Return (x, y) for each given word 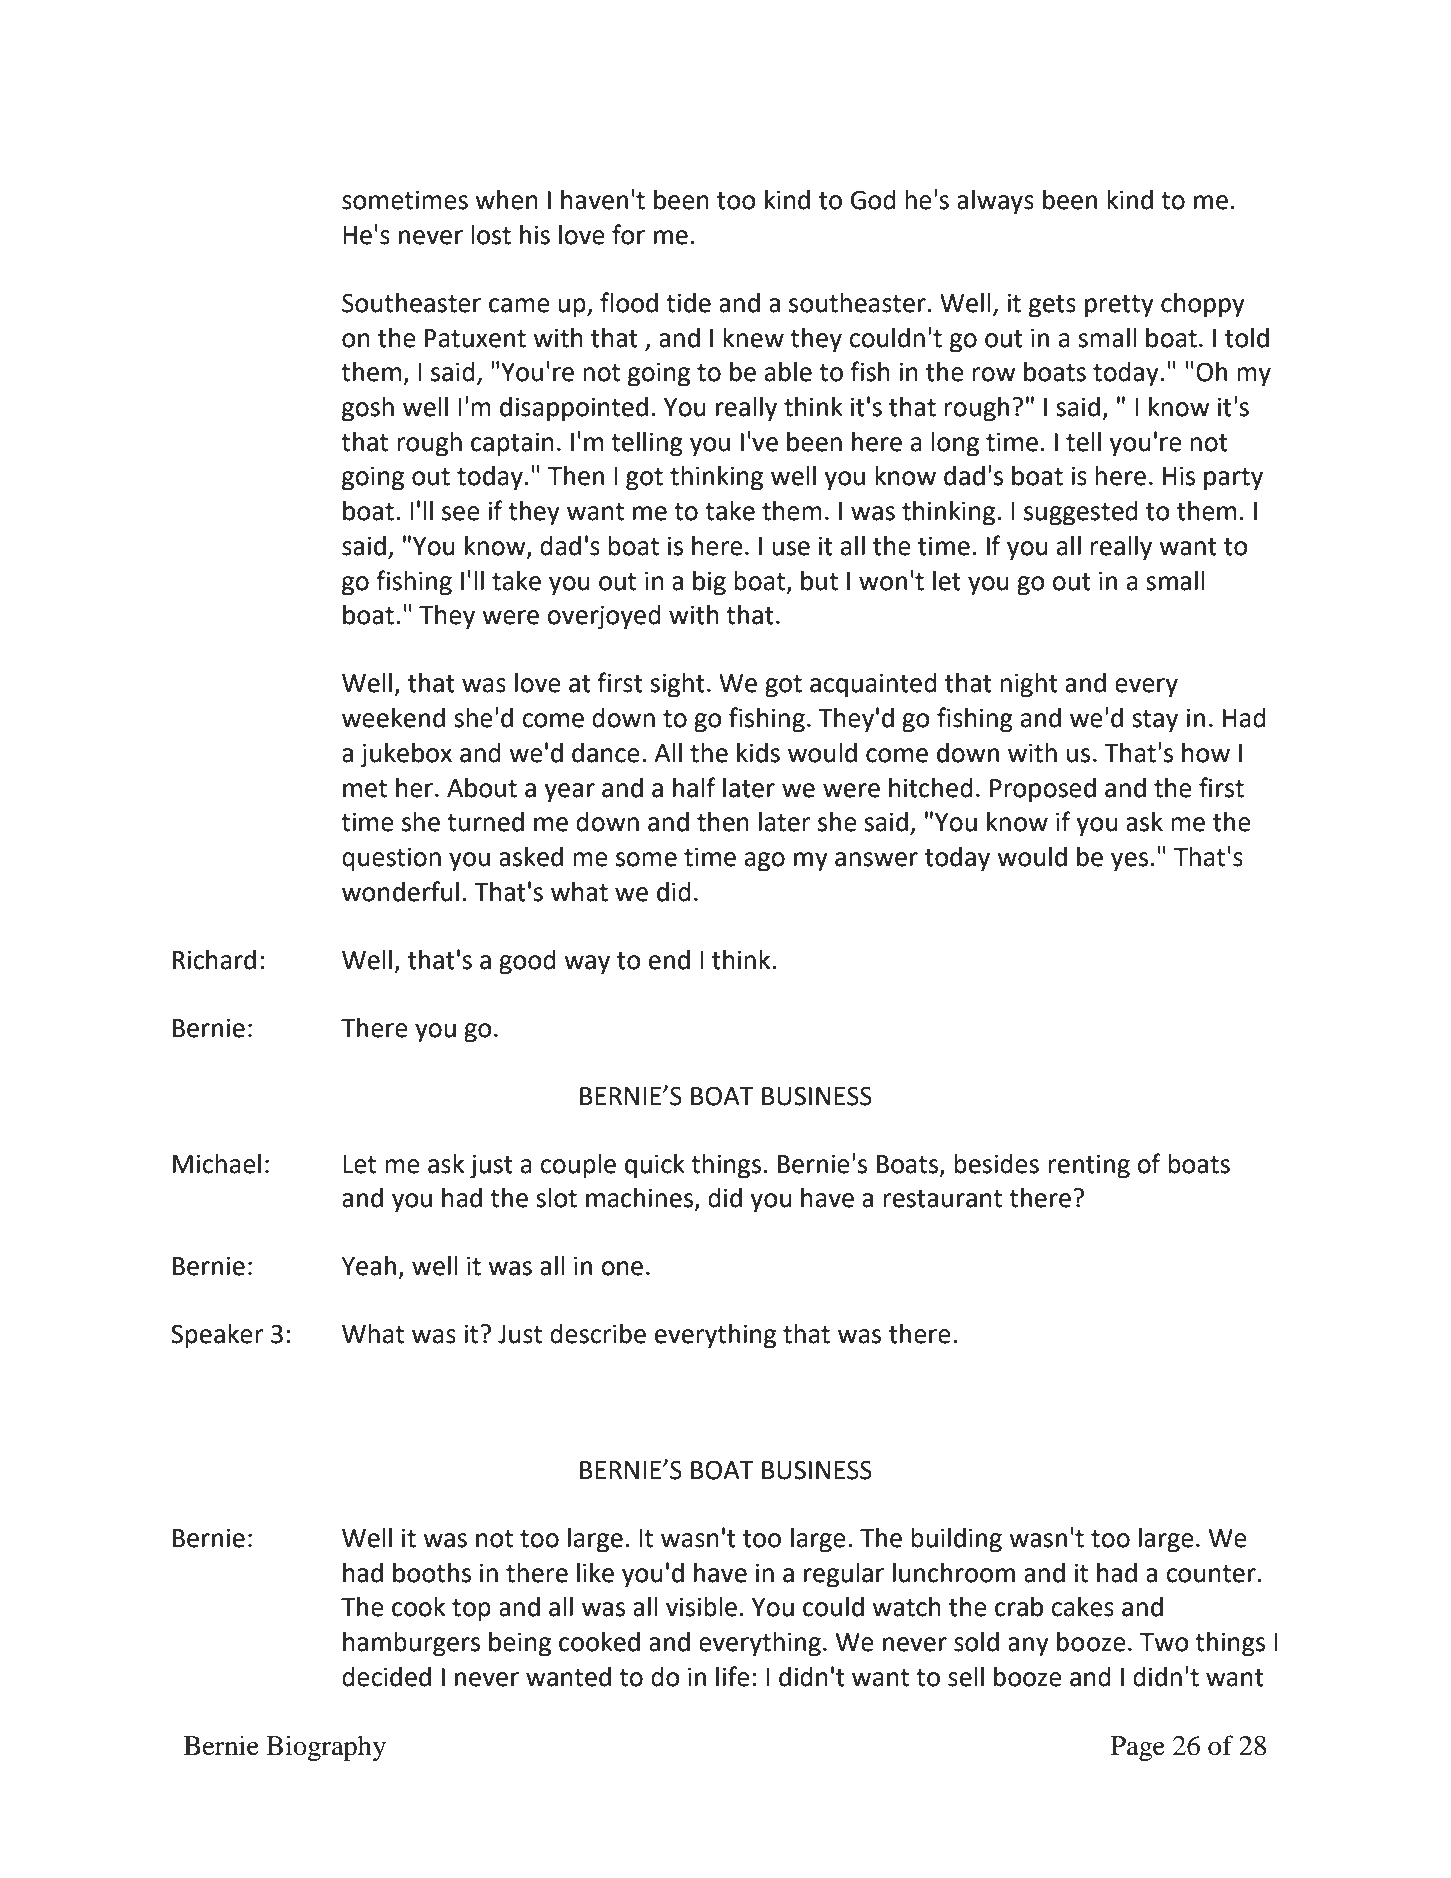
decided (386, 1677)
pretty (1119, 306)
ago (765, 862)
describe (598, 1334)
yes (1129, 862)
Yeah (368, 1266)
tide (688, 303)
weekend (393, 718)
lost (491, 235)
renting (1089, 1166)
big (709, 583)
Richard (214, 960)
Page (1138, 1749)
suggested (1081, 513)
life (733, 1676)
